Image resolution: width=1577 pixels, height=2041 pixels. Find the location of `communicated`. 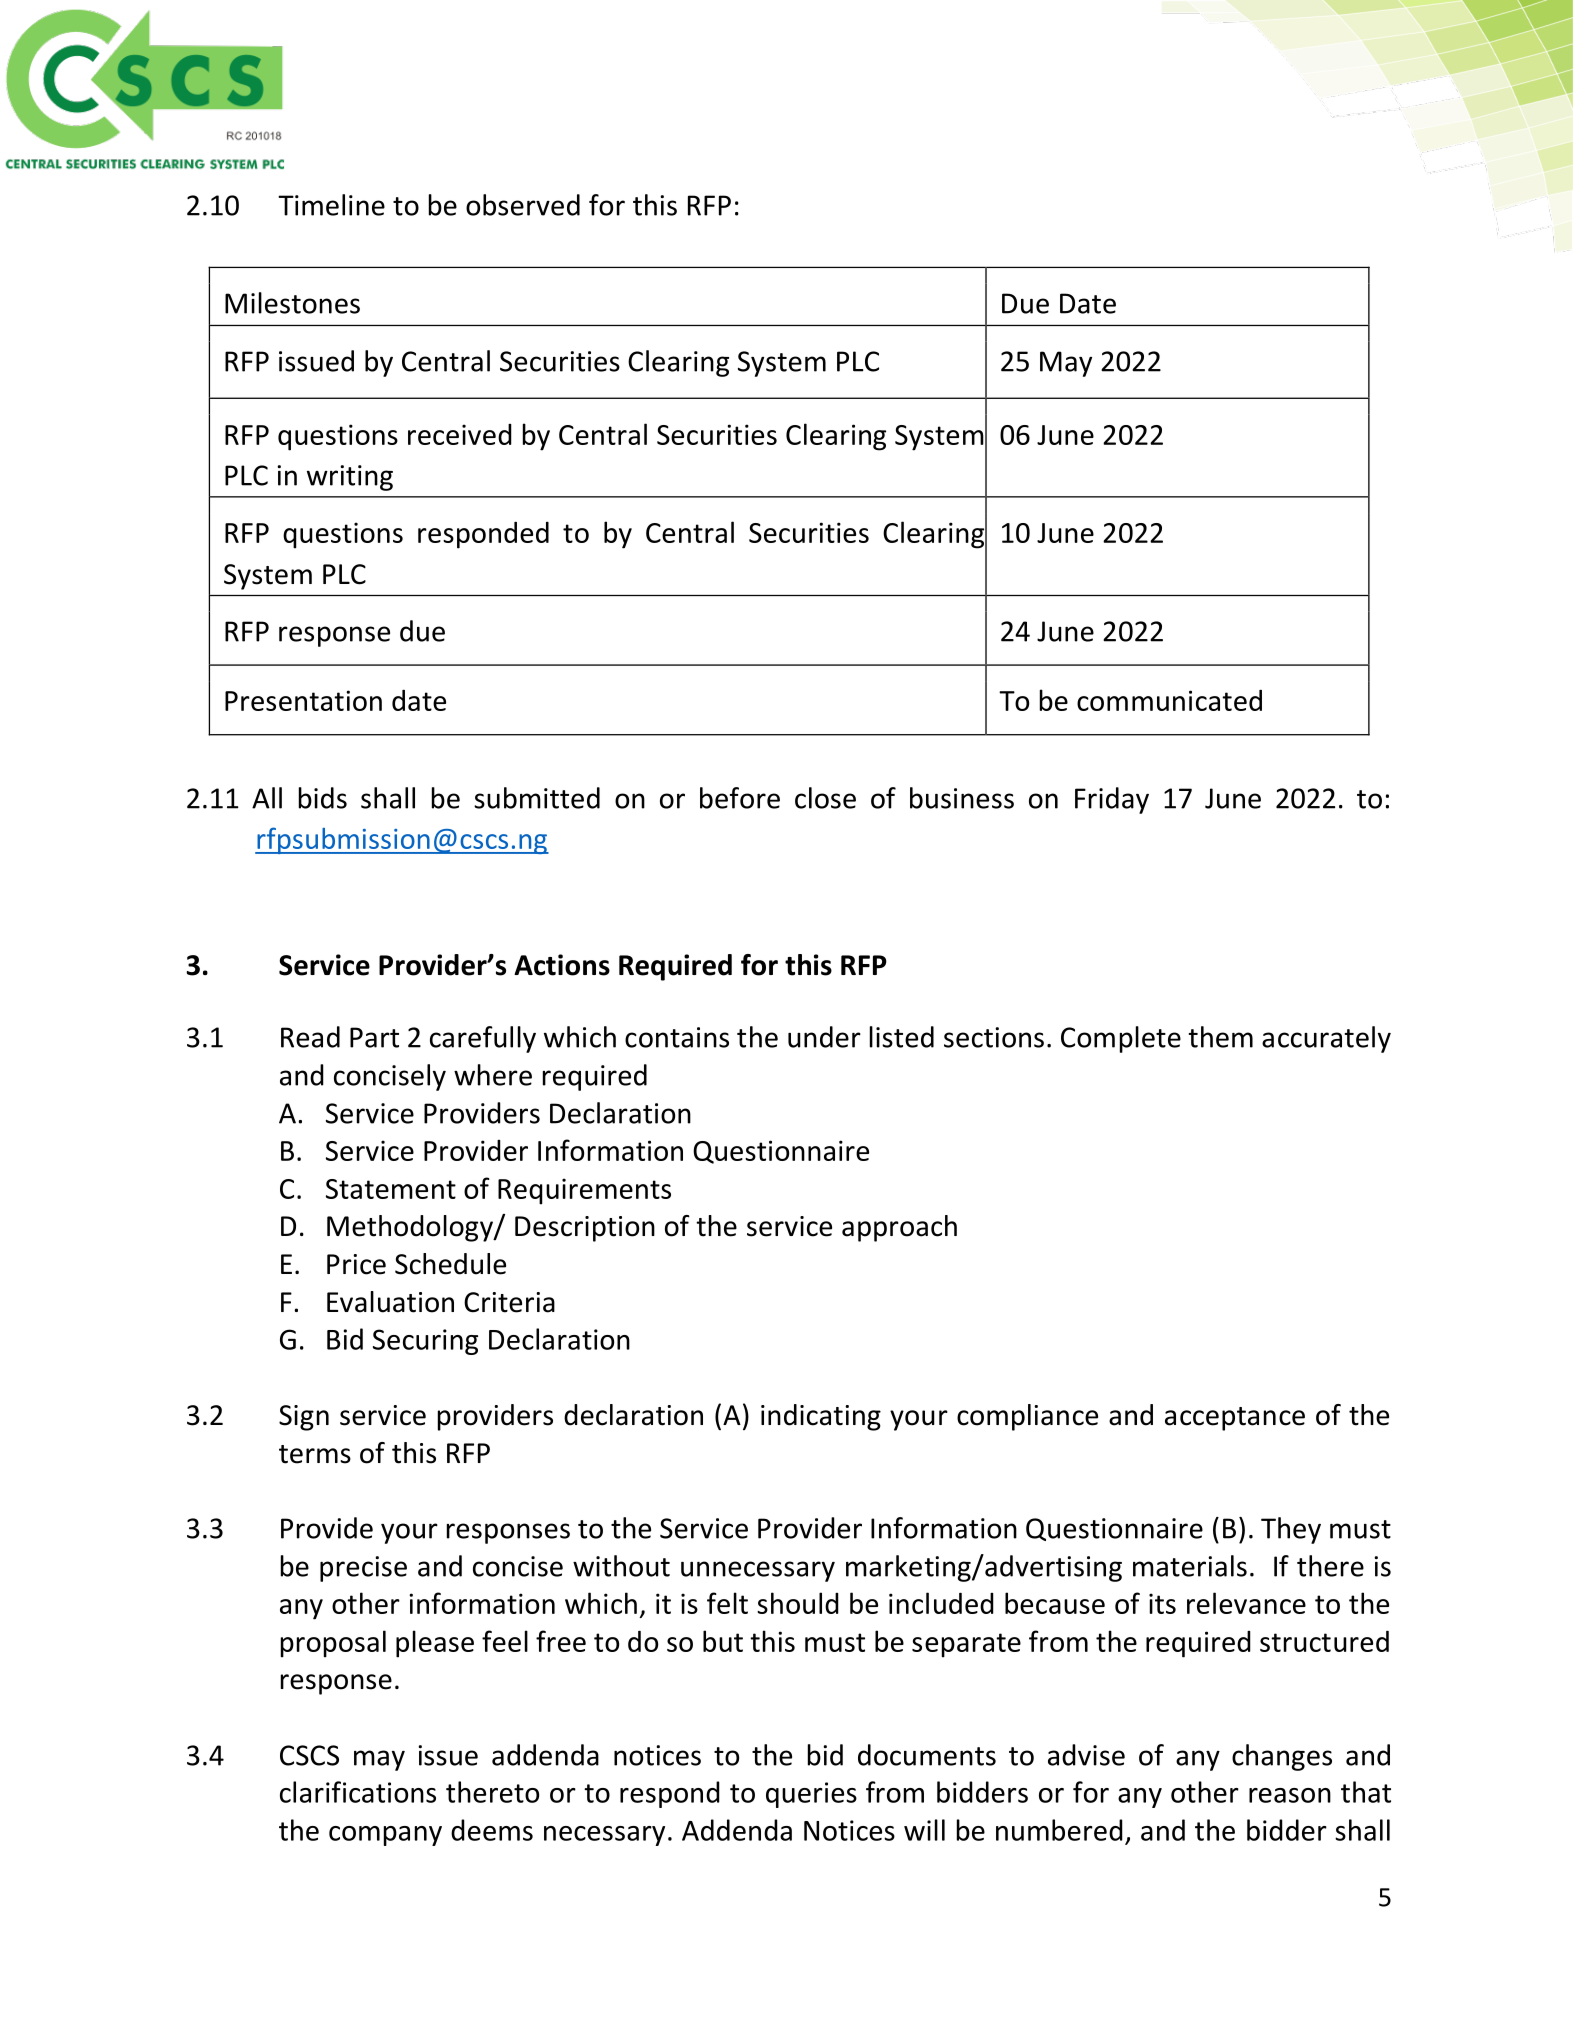

communicated is located at coordinates (1169, 700).
